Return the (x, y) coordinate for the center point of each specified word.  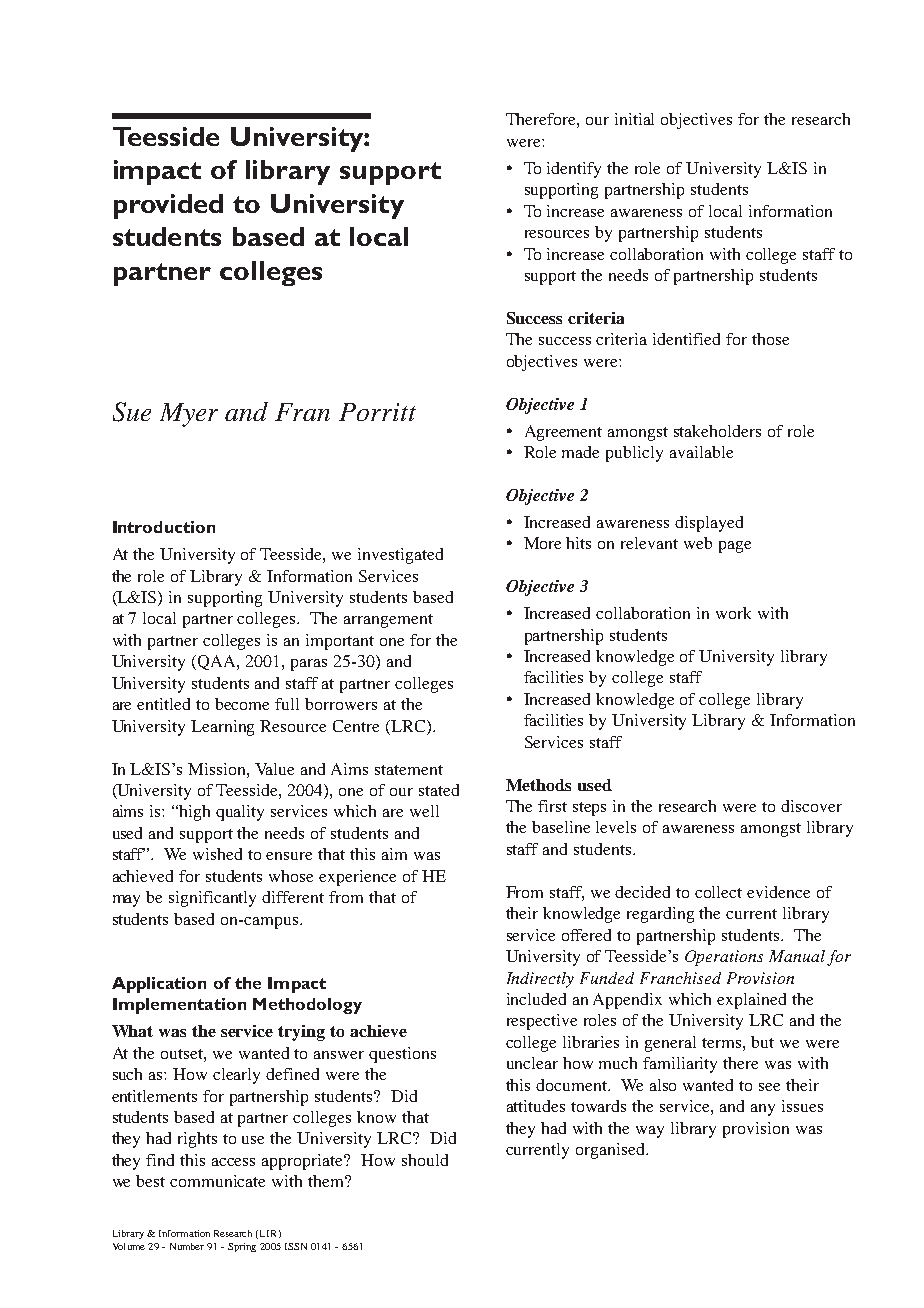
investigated (400, 556)
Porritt (377, 412)
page (735, 547)
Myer (189, 415)
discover (811, 806)
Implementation (179, 1006)
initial (634, 119)
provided (168, 206)
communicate (217, 1181)
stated (439, 790)
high (194, 813)
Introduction (164, 527)
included (536, 999)
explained (751, 1001)
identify (574, 170)
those (770, 339)
